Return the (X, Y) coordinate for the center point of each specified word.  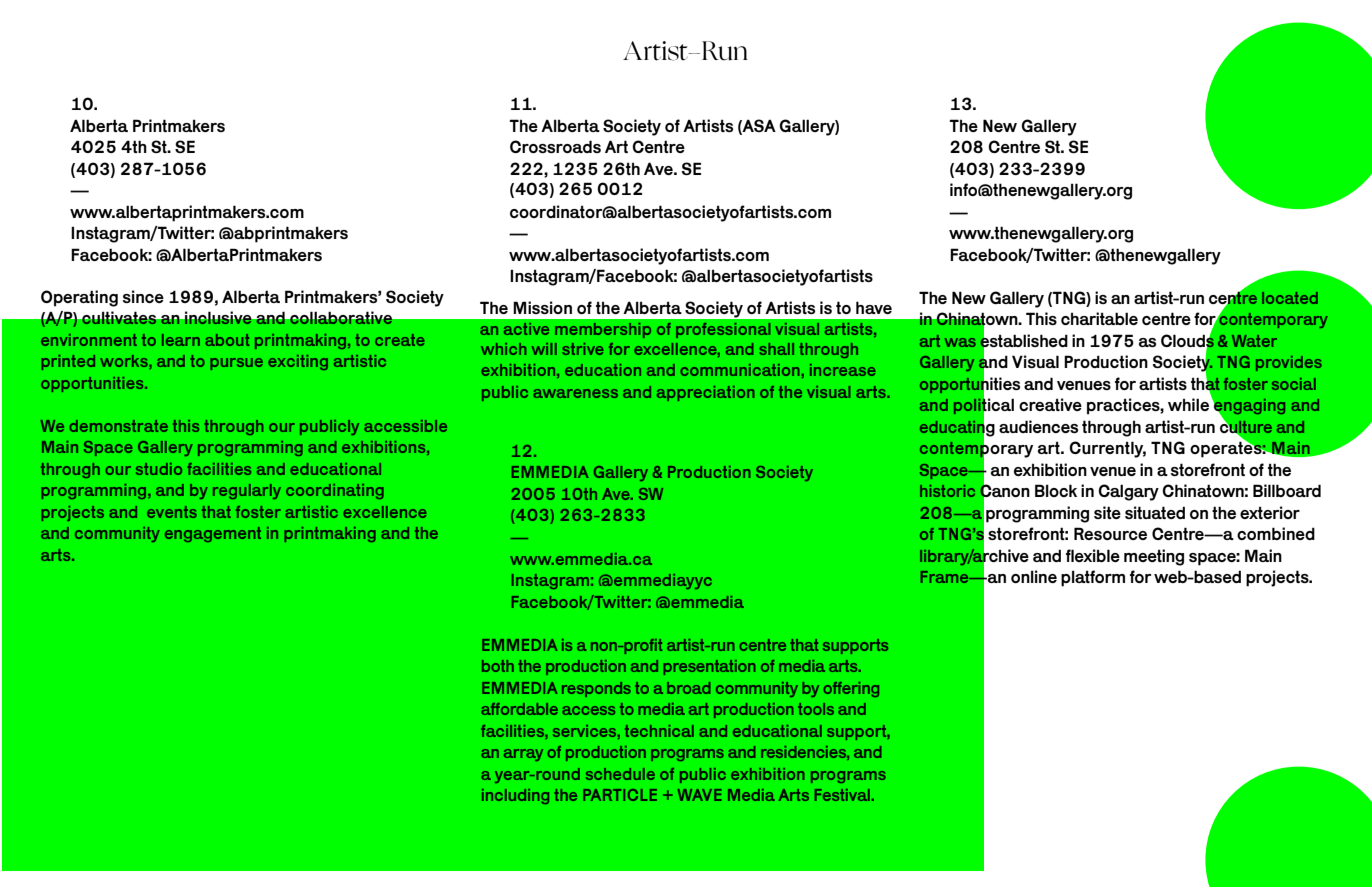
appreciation (705, 393)
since (143, 296)
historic (947, 491)
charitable (1099, 318)
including (515, 796)
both (498, 666)
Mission (542, 307)
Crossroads (555, 146)
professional (723, 330)
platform (1093, 578)
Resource (1110, 533)
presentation (709, 667)
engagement (213, 534)
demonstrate (118, 426)
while (1190, 403)
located (1290, 298)
